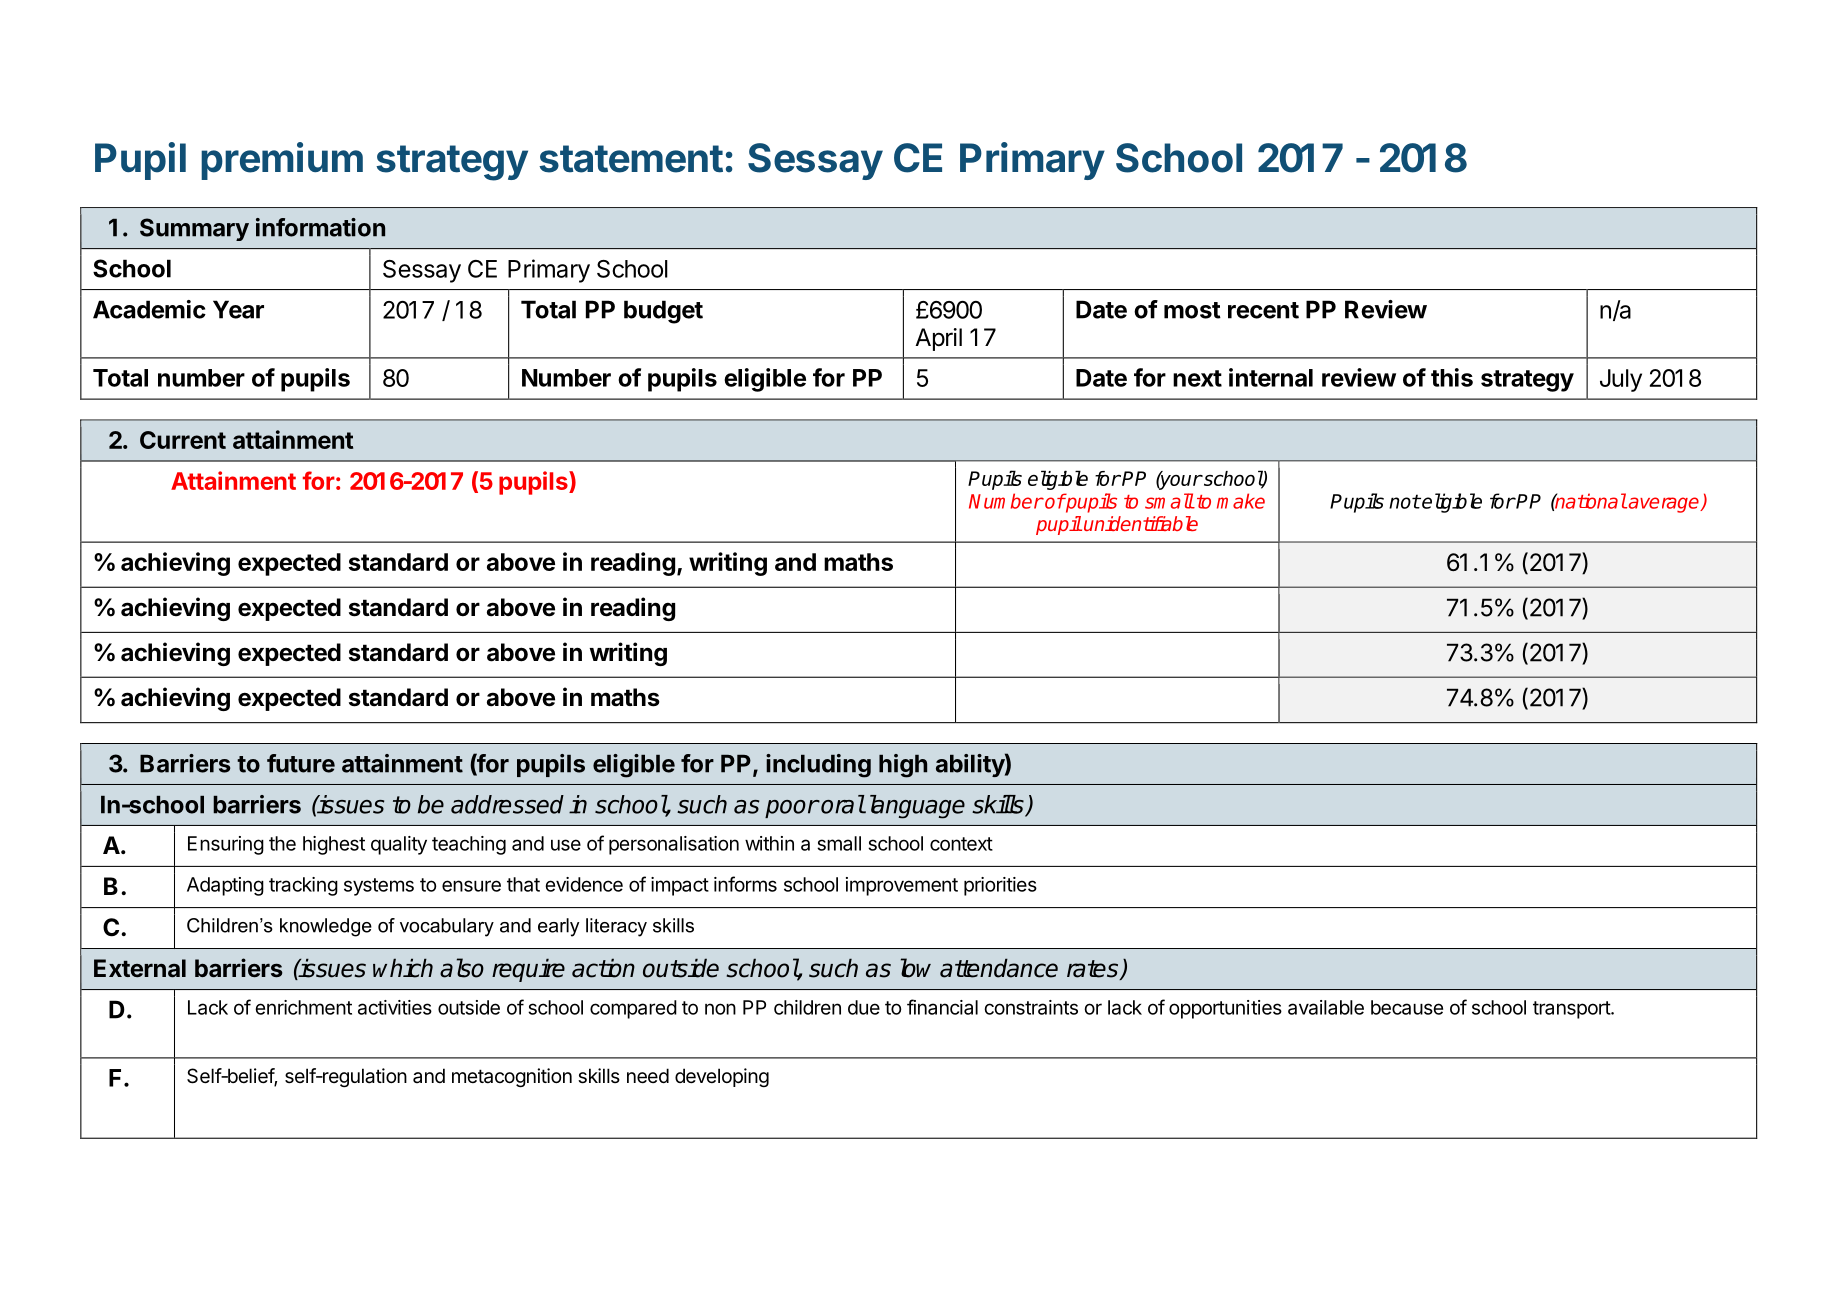  I want to click on the, so click(282, 843).
